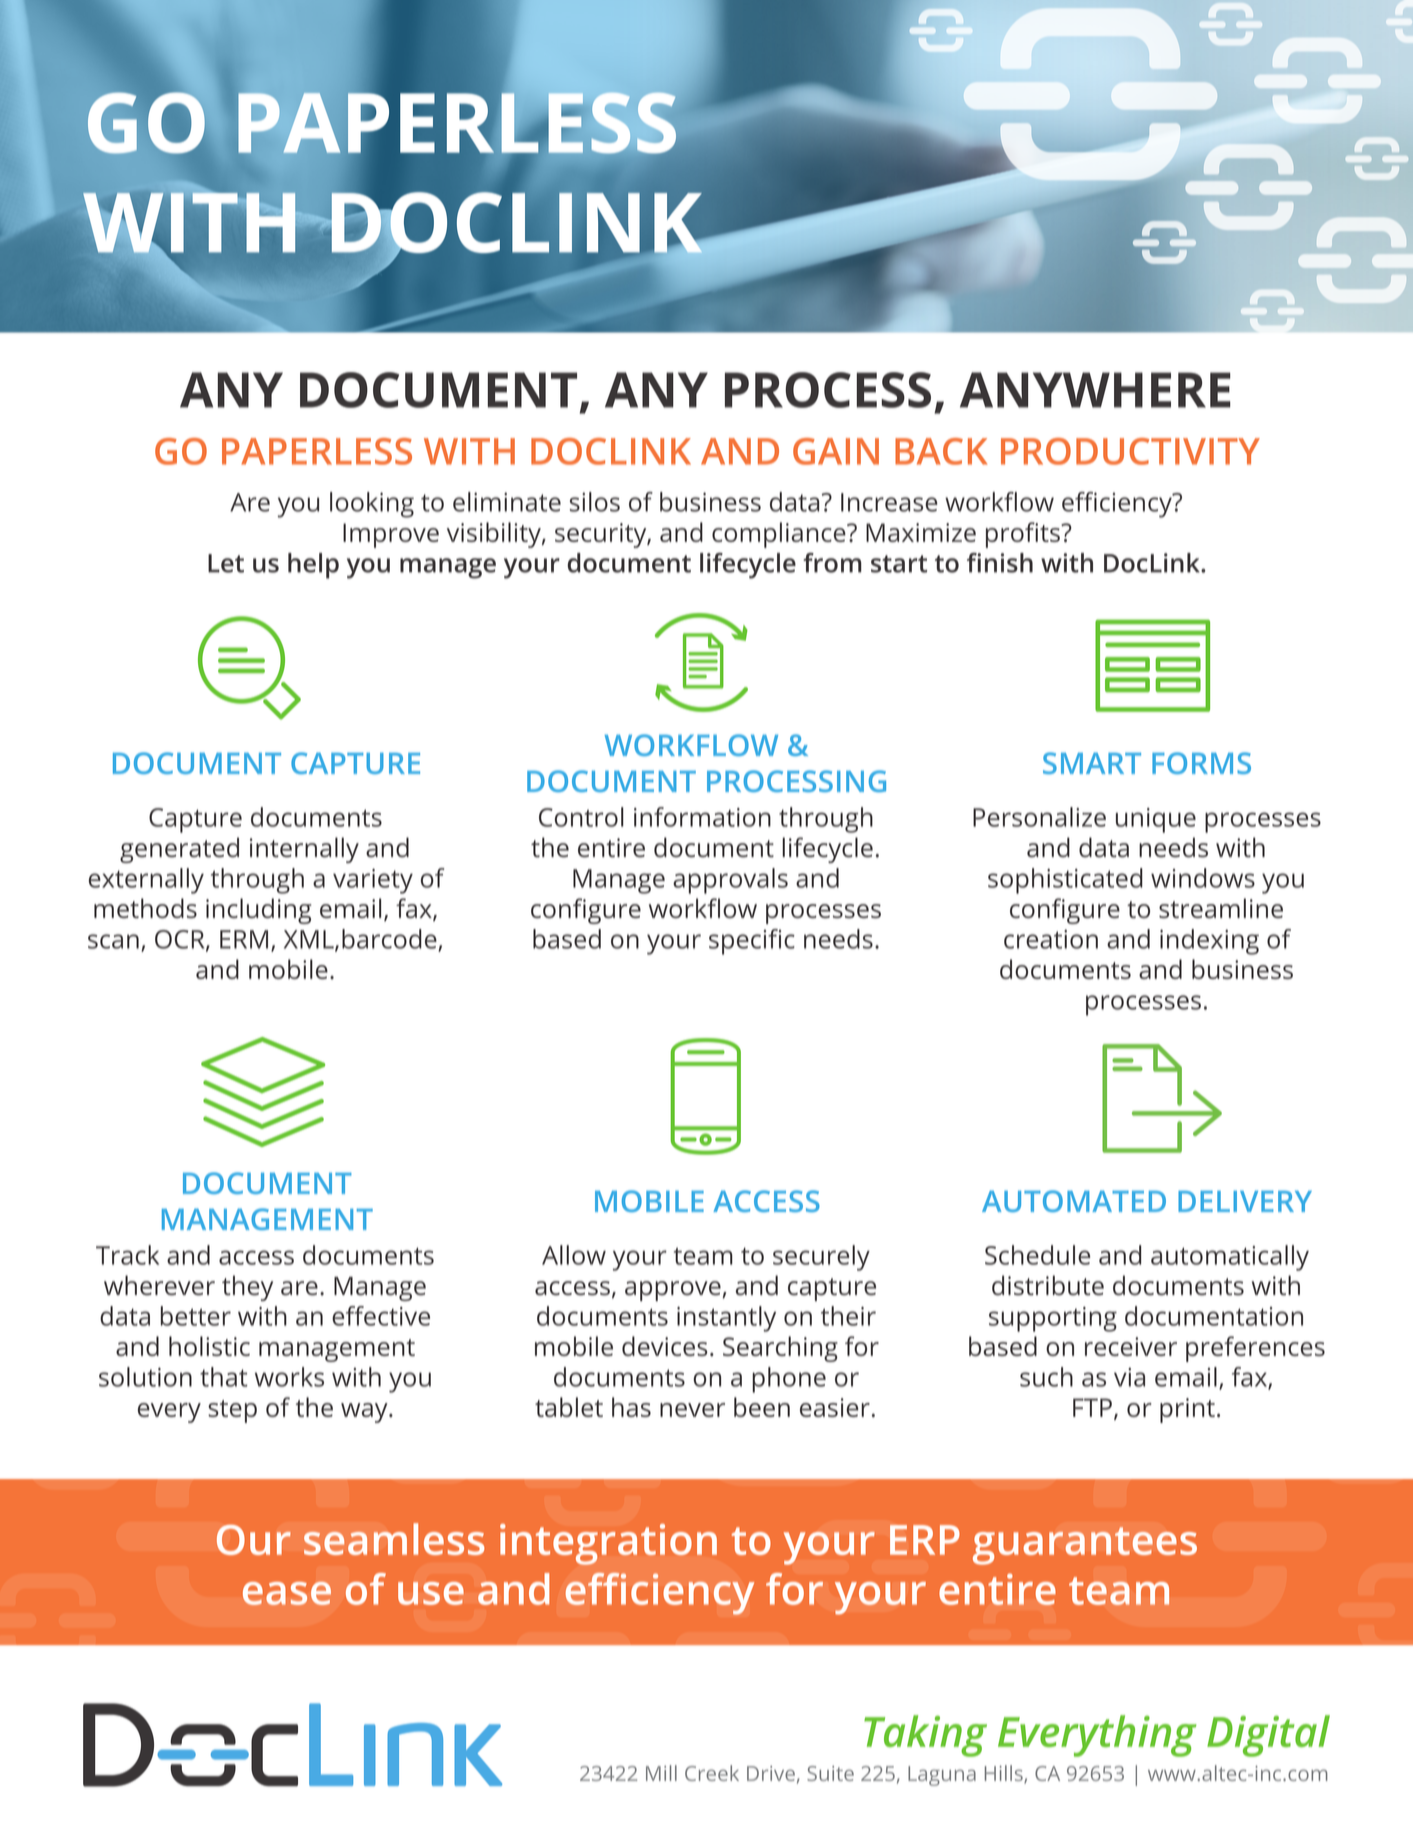  Describe the element at coordinates (304, 850) in the screenshot. I see `internally` at that location.
